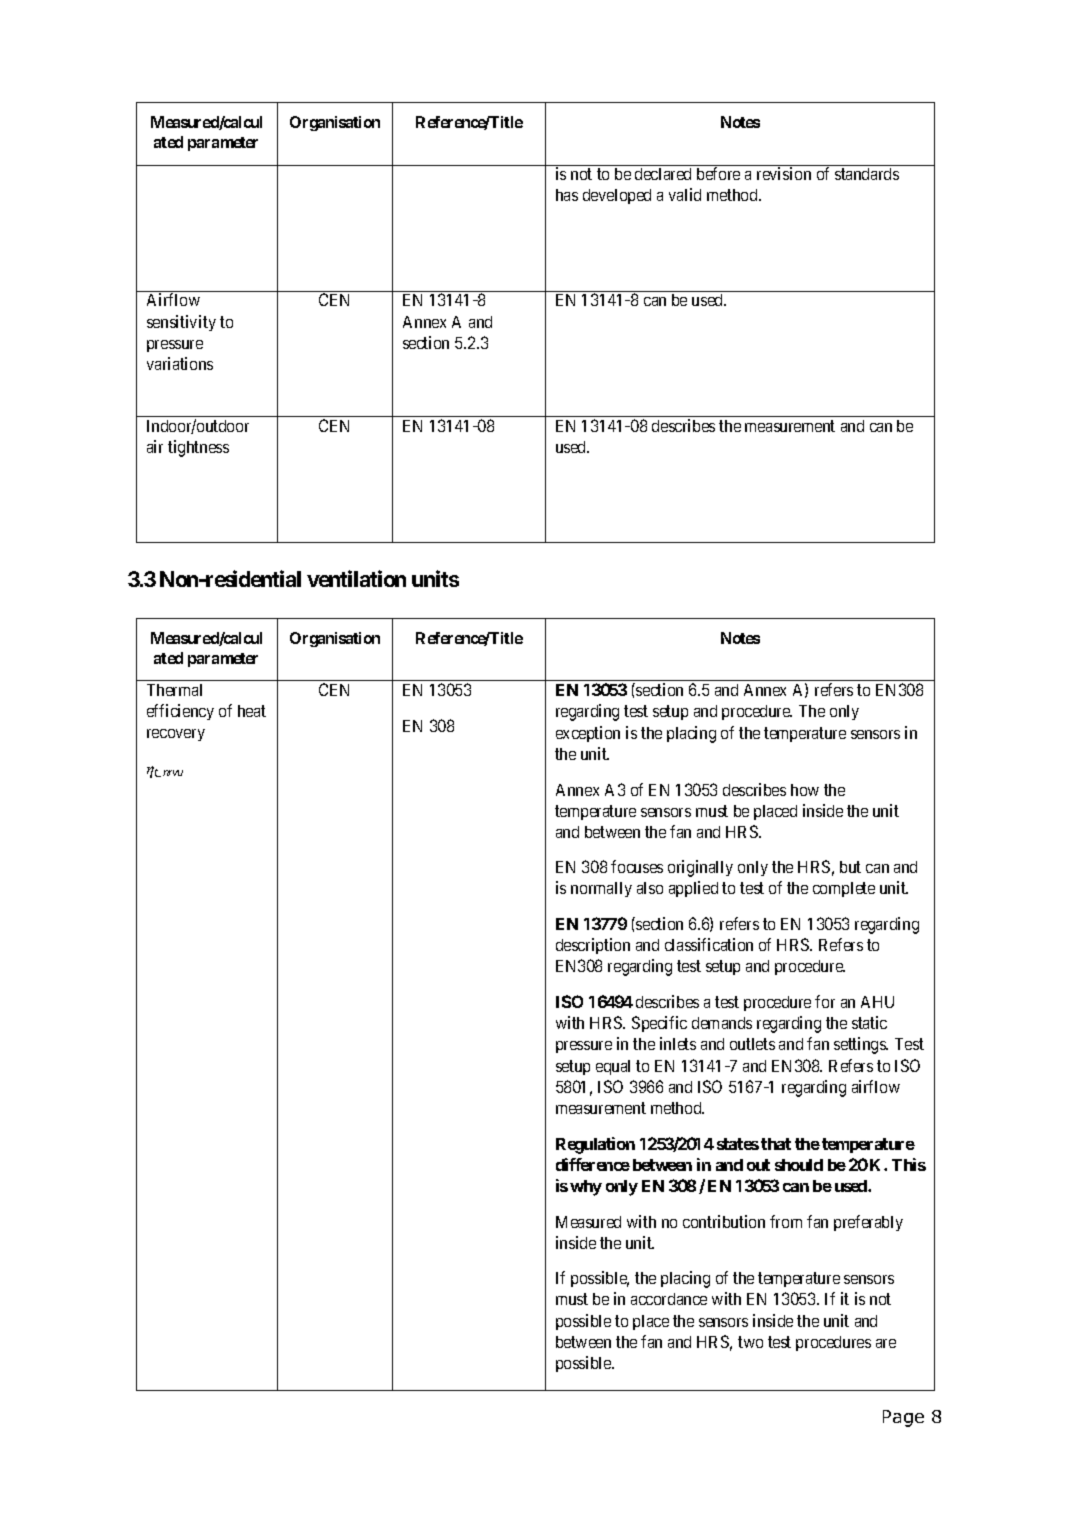 The width and height of the image is (1070, 1513). What do you see at coordinates (669, 1299) in the image?
I see `accordance` at bounding box center [669, 1299].
